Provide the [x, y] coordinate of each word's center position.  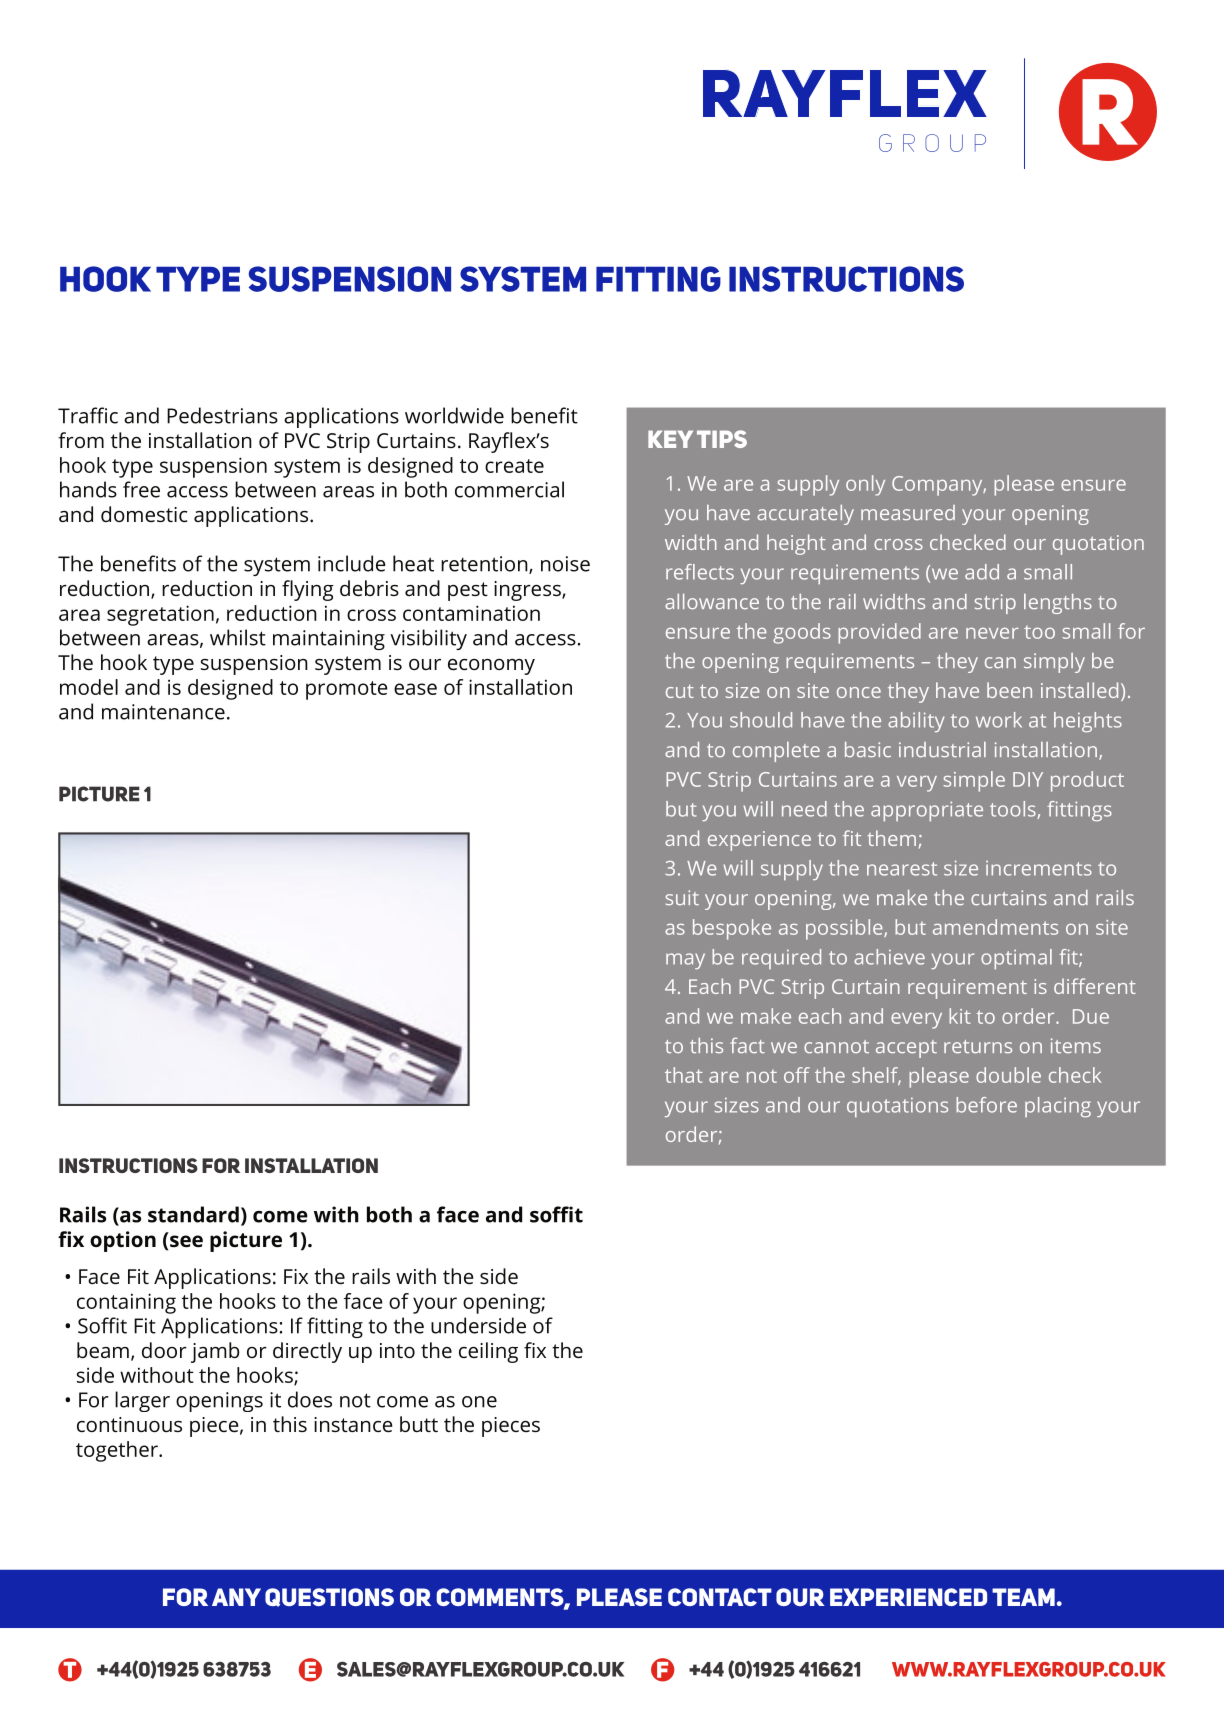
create [514, 466]
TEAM [1023, 1597]
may [685, 961]
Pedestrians [222, 415]
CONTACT [720, 1597]
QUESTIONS [329, 1597]
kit [960, 1016]
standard [193, 1214]
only [865, 485]
